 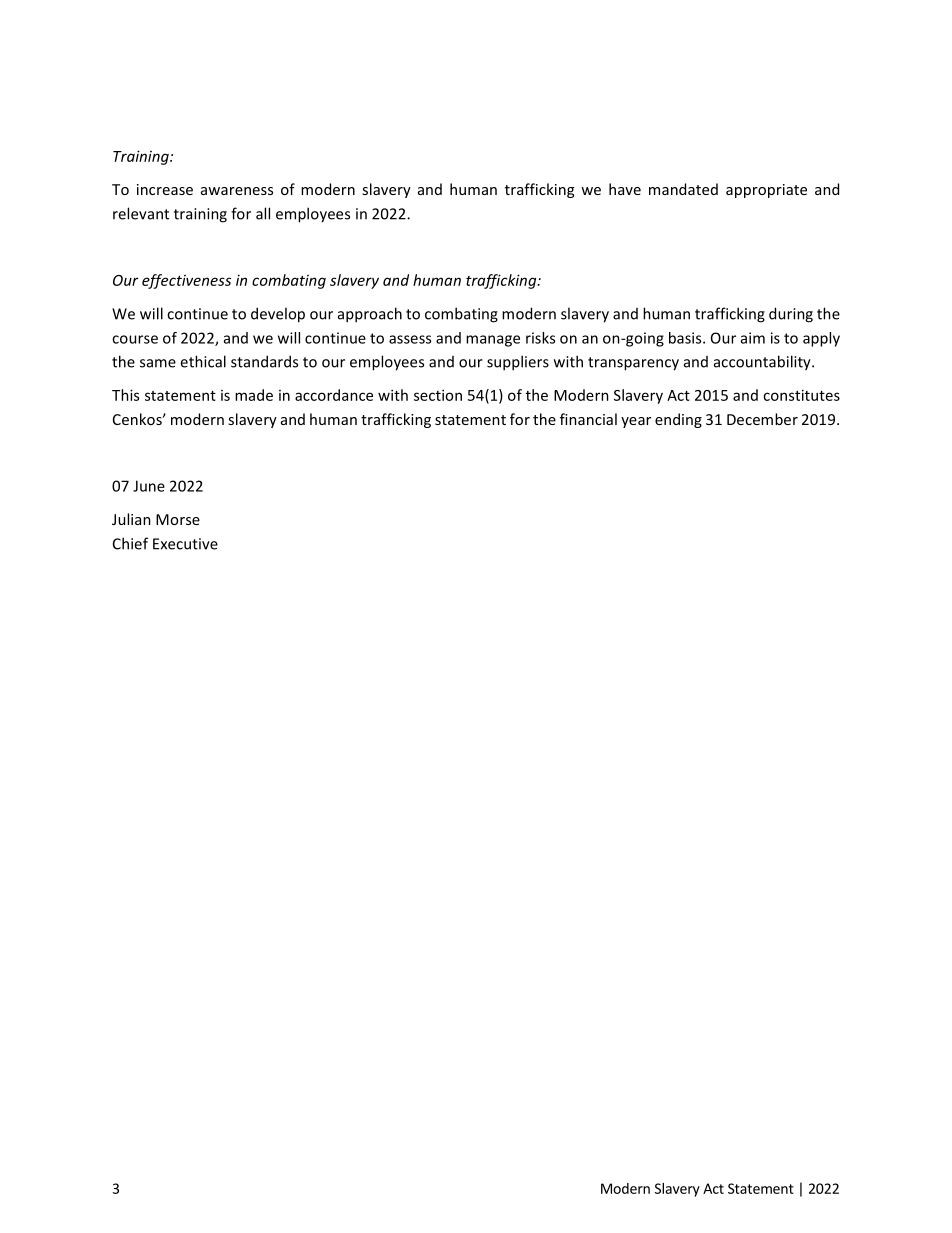 I want to click on accountability, so click(x=763, y=363).
